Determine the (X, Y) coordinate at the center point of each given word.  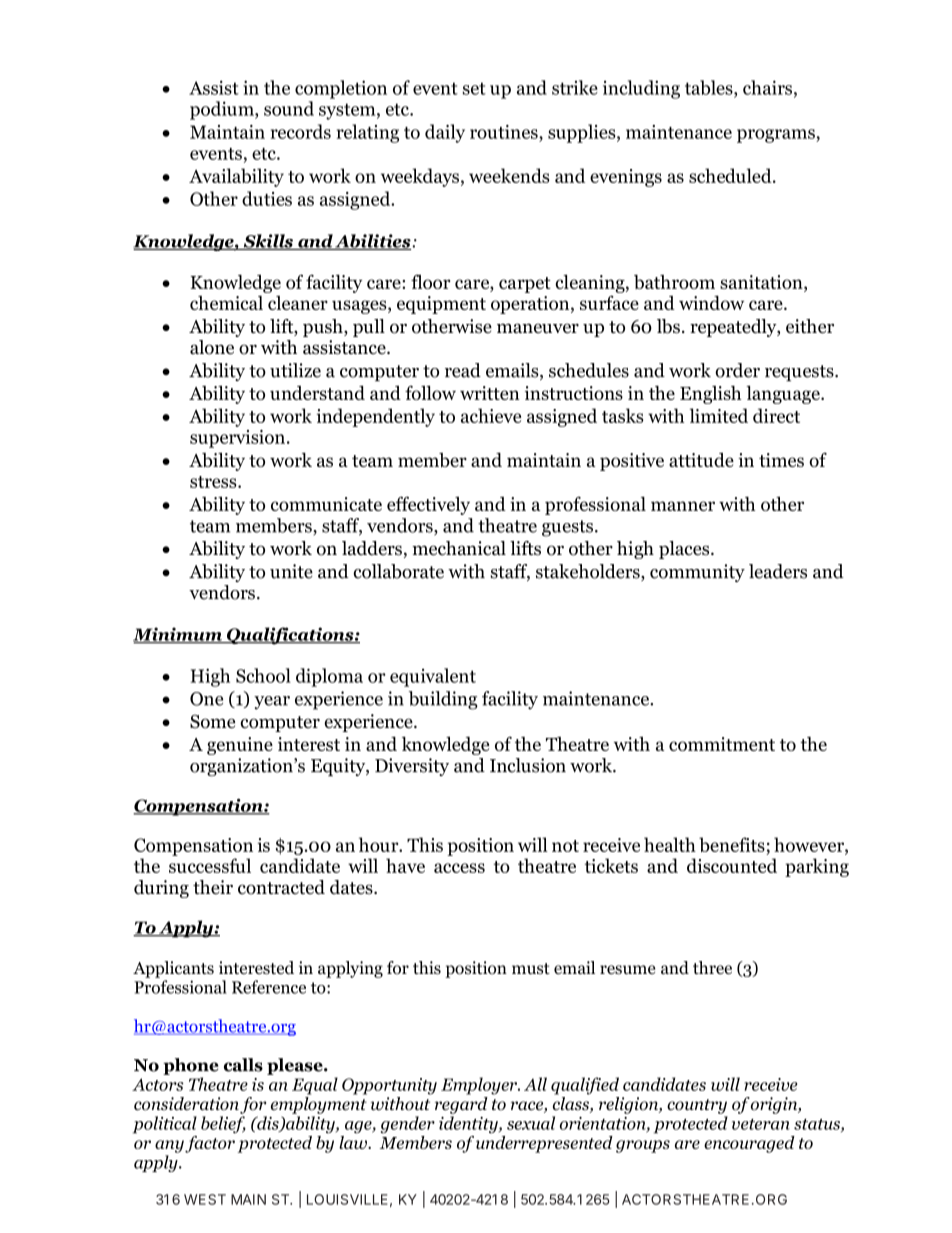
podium (223, 110)
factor (210, 1143)
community (697, 573)
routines (505, 132)
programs (777, 136)
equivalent (433, 677)
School (263, 675)
